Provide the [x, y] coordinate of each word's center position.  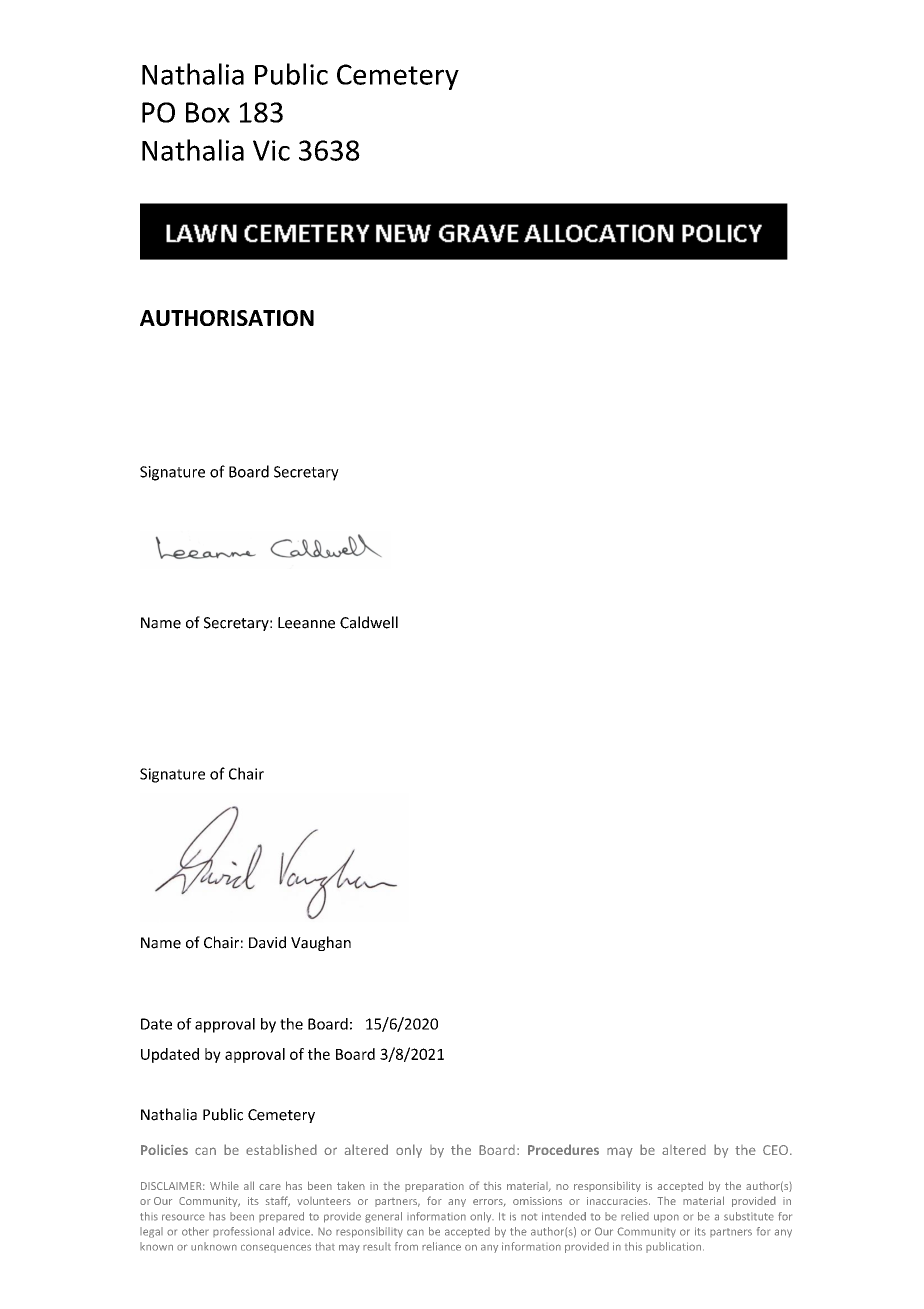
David [267, 942]
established [281, 1149]
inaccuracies [618, 1201]
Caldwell [369, 622]
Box [208, 112]
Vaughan [321, 943]
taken [351, 1185]
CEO [775, 1150]
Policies [164, 1149]
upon [666, 1218]
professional [243, 1232]
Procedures [563, 1149]
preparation [434, 1187]
